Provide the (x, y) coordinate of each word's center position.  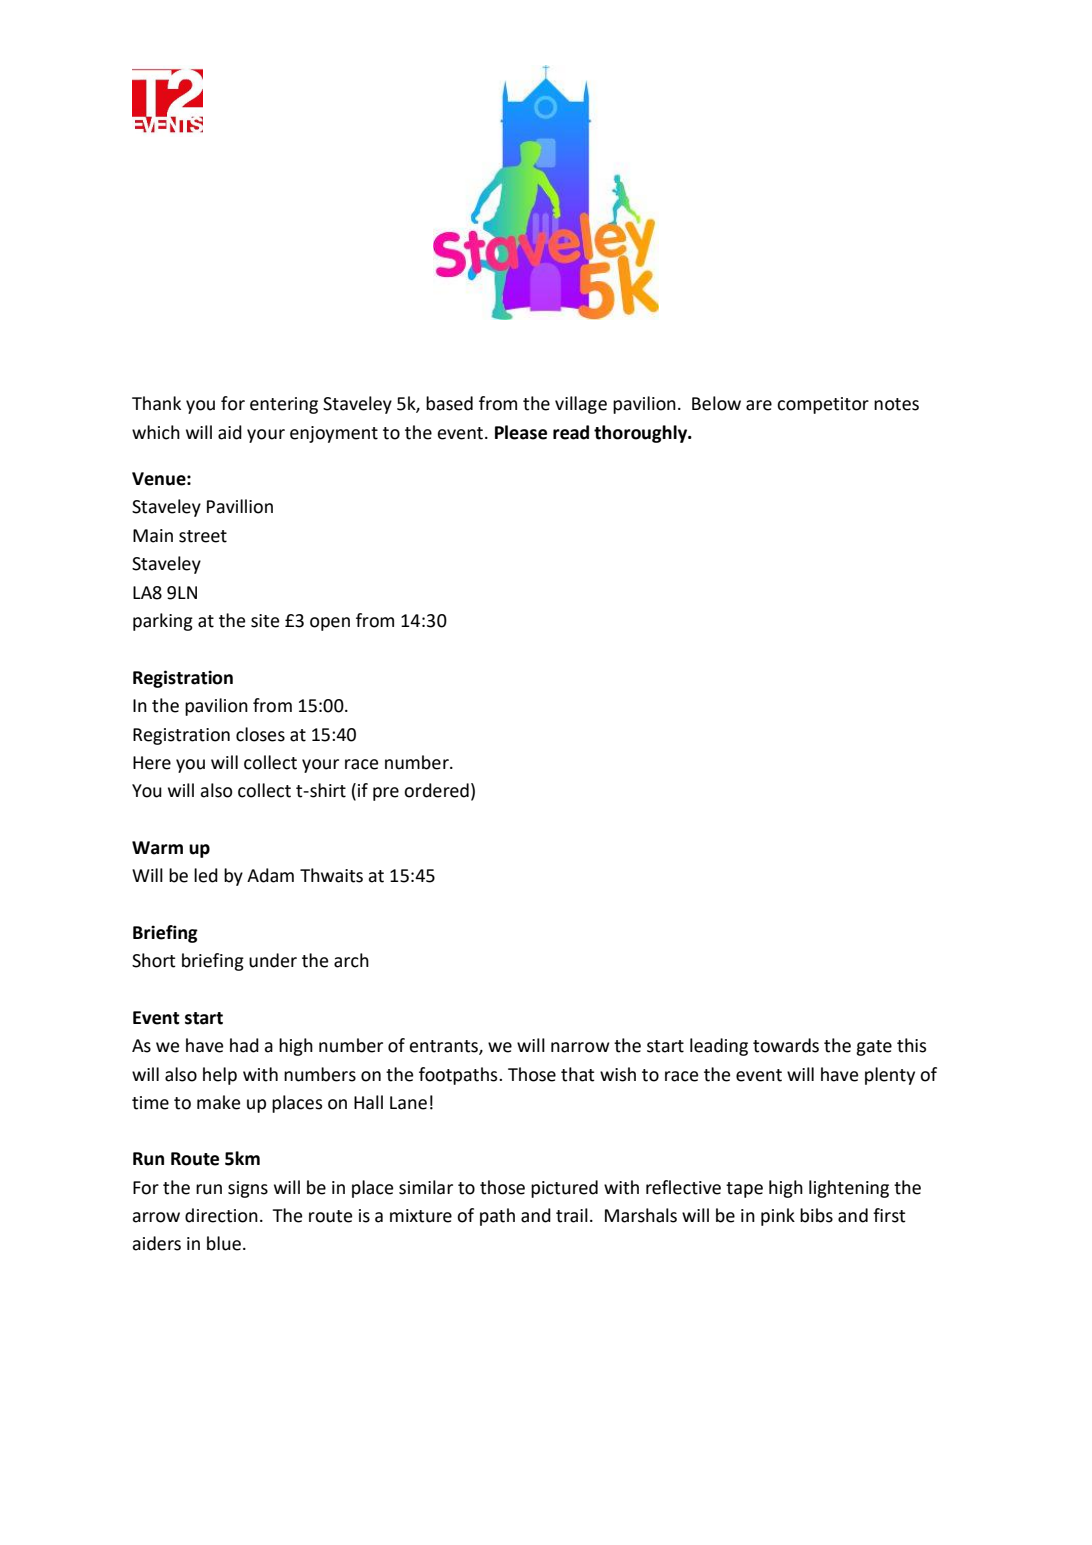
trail (572, 1215)
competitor (823, 405)
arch (351, 960)
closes (260, 734)
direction (221, 1215)
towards (786, 1045)
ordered (436, 790)
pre (386, 794)
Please (521, 432)
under (273, 960)
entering (284, 405)
